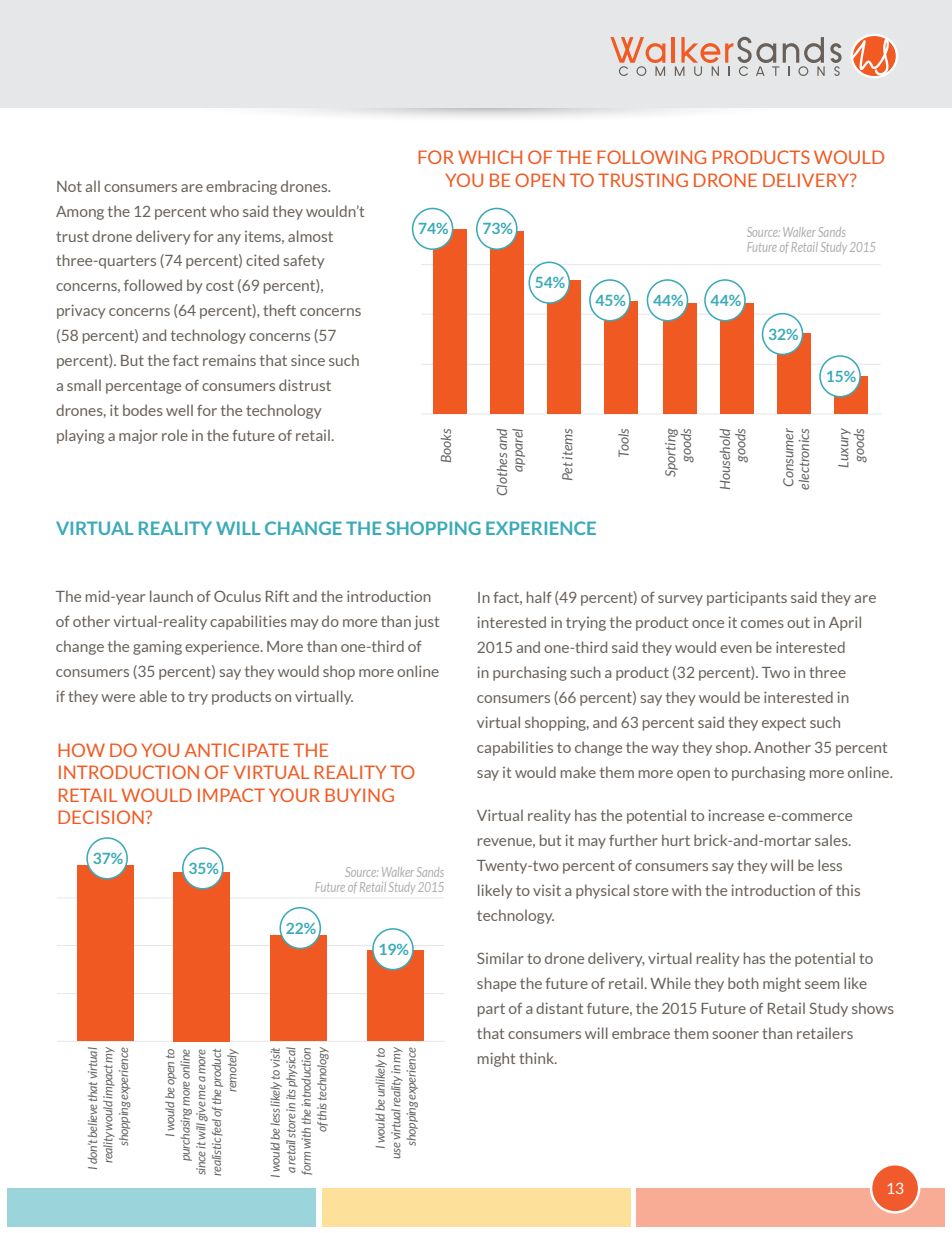  Describe the element at coordinates (680, 600) in the document. I see `survey` at that location.
